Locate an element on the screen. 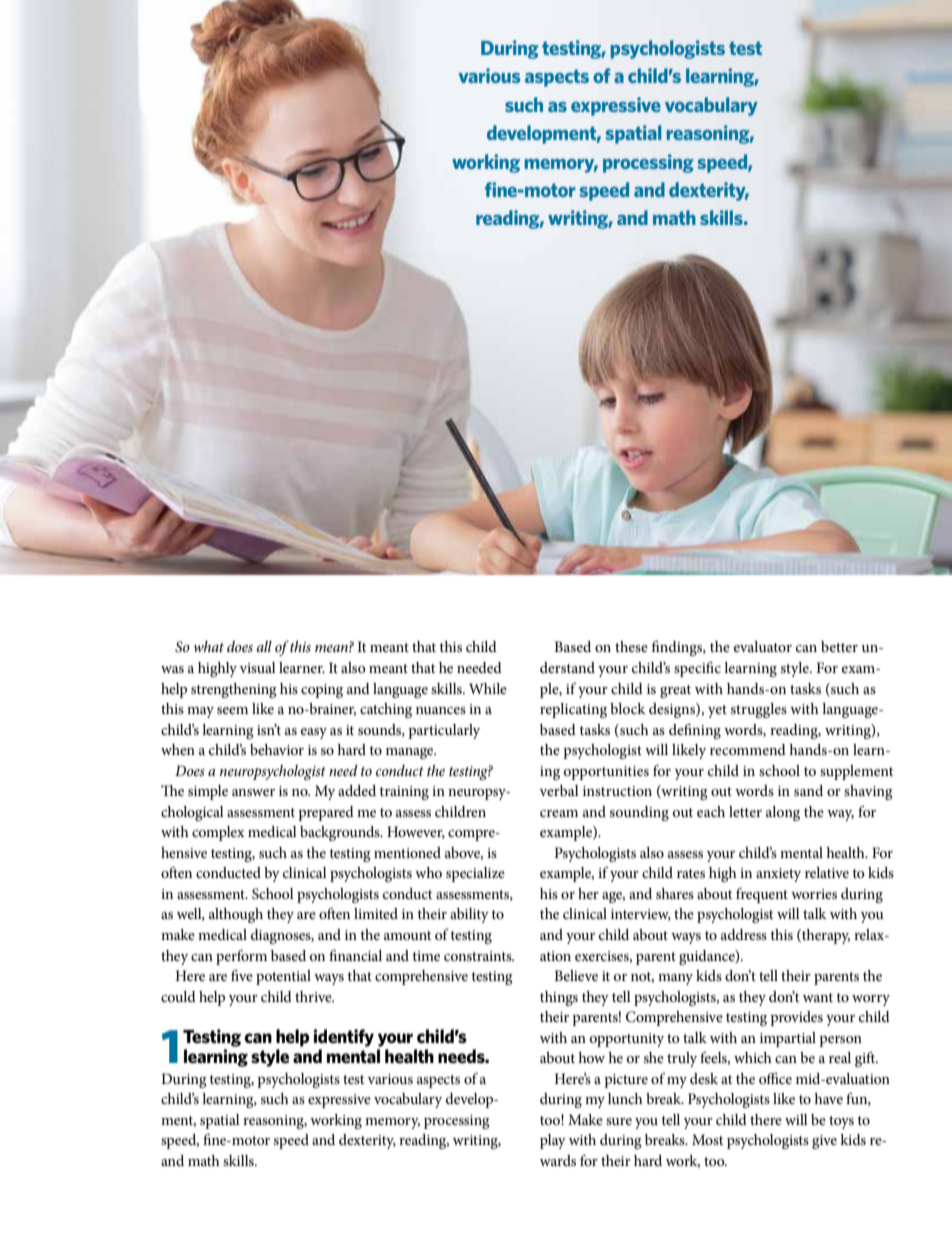 The width and height of the screenshot is (952, 1237). five is located at coordinates (242, 975).
